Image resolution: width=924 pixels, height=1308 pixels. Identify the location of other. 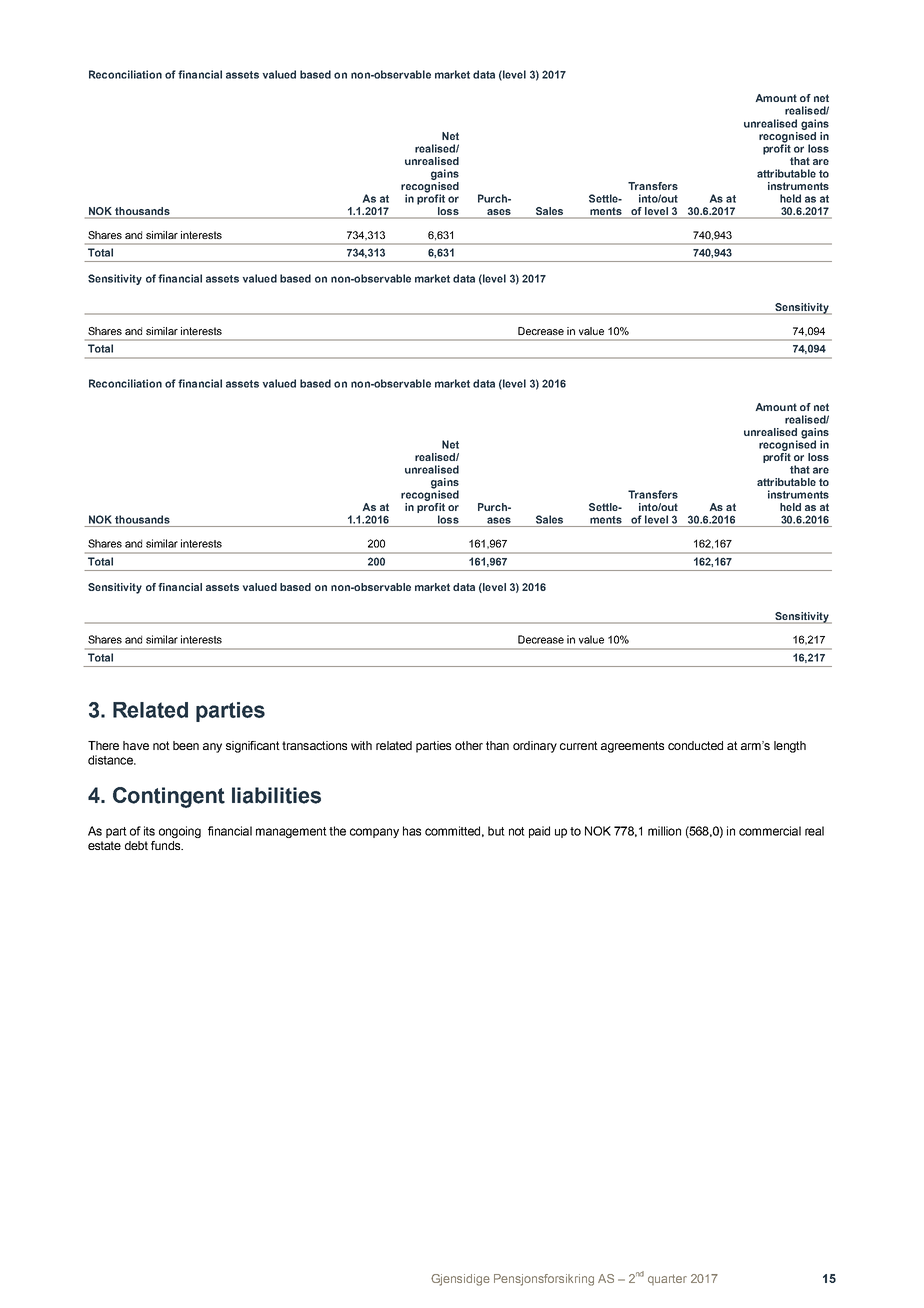
(469, 745).
